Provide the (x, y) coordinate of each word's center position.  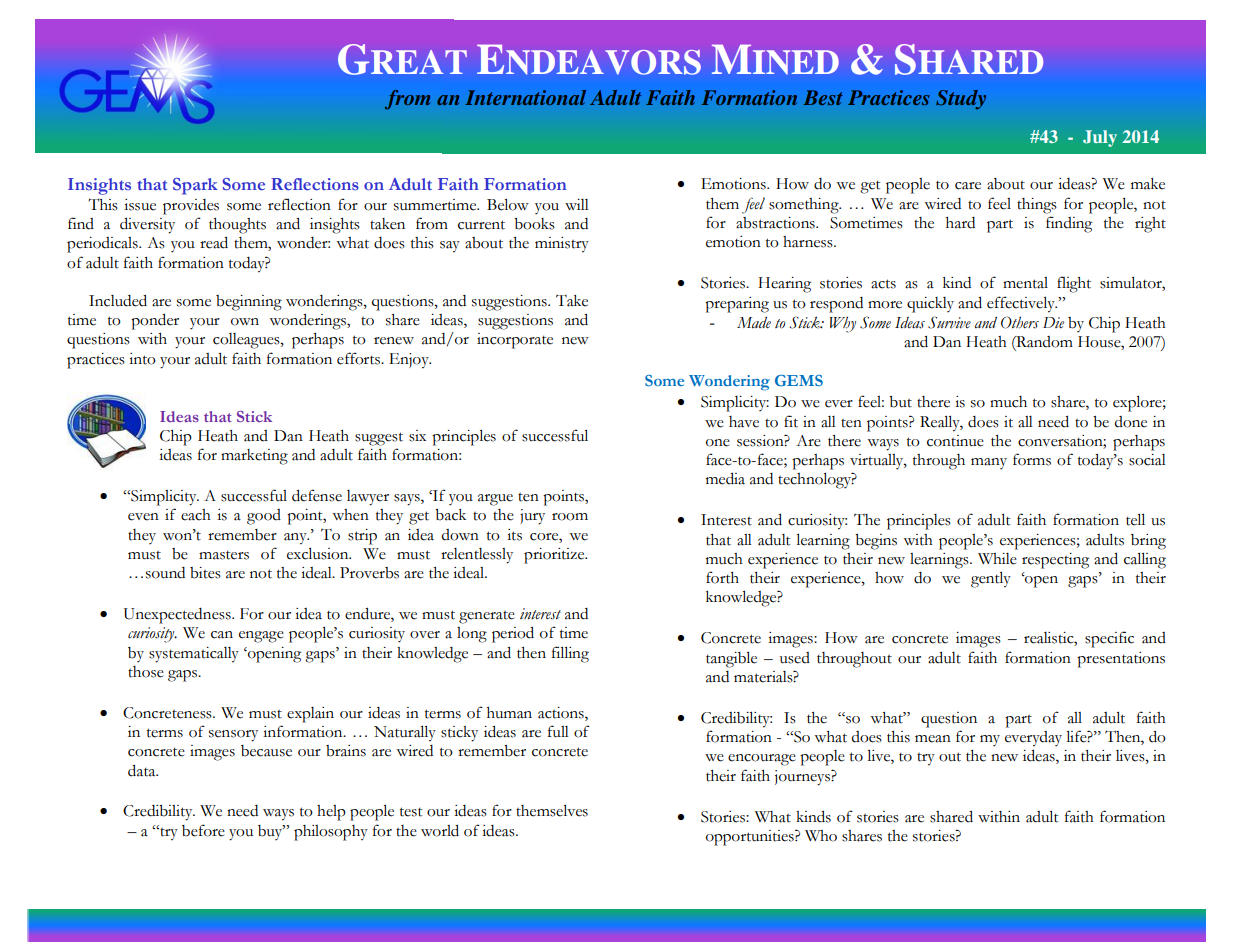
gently (991, 579)
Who (821, 836)
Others (1020, 322)
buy (271, 832)
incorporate (515, 341)
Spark (195, 186)
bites (205, 573)
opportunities (751, 838)
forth (722, 577)
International (525, 97)
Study (961, 100)
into (142, 359)
